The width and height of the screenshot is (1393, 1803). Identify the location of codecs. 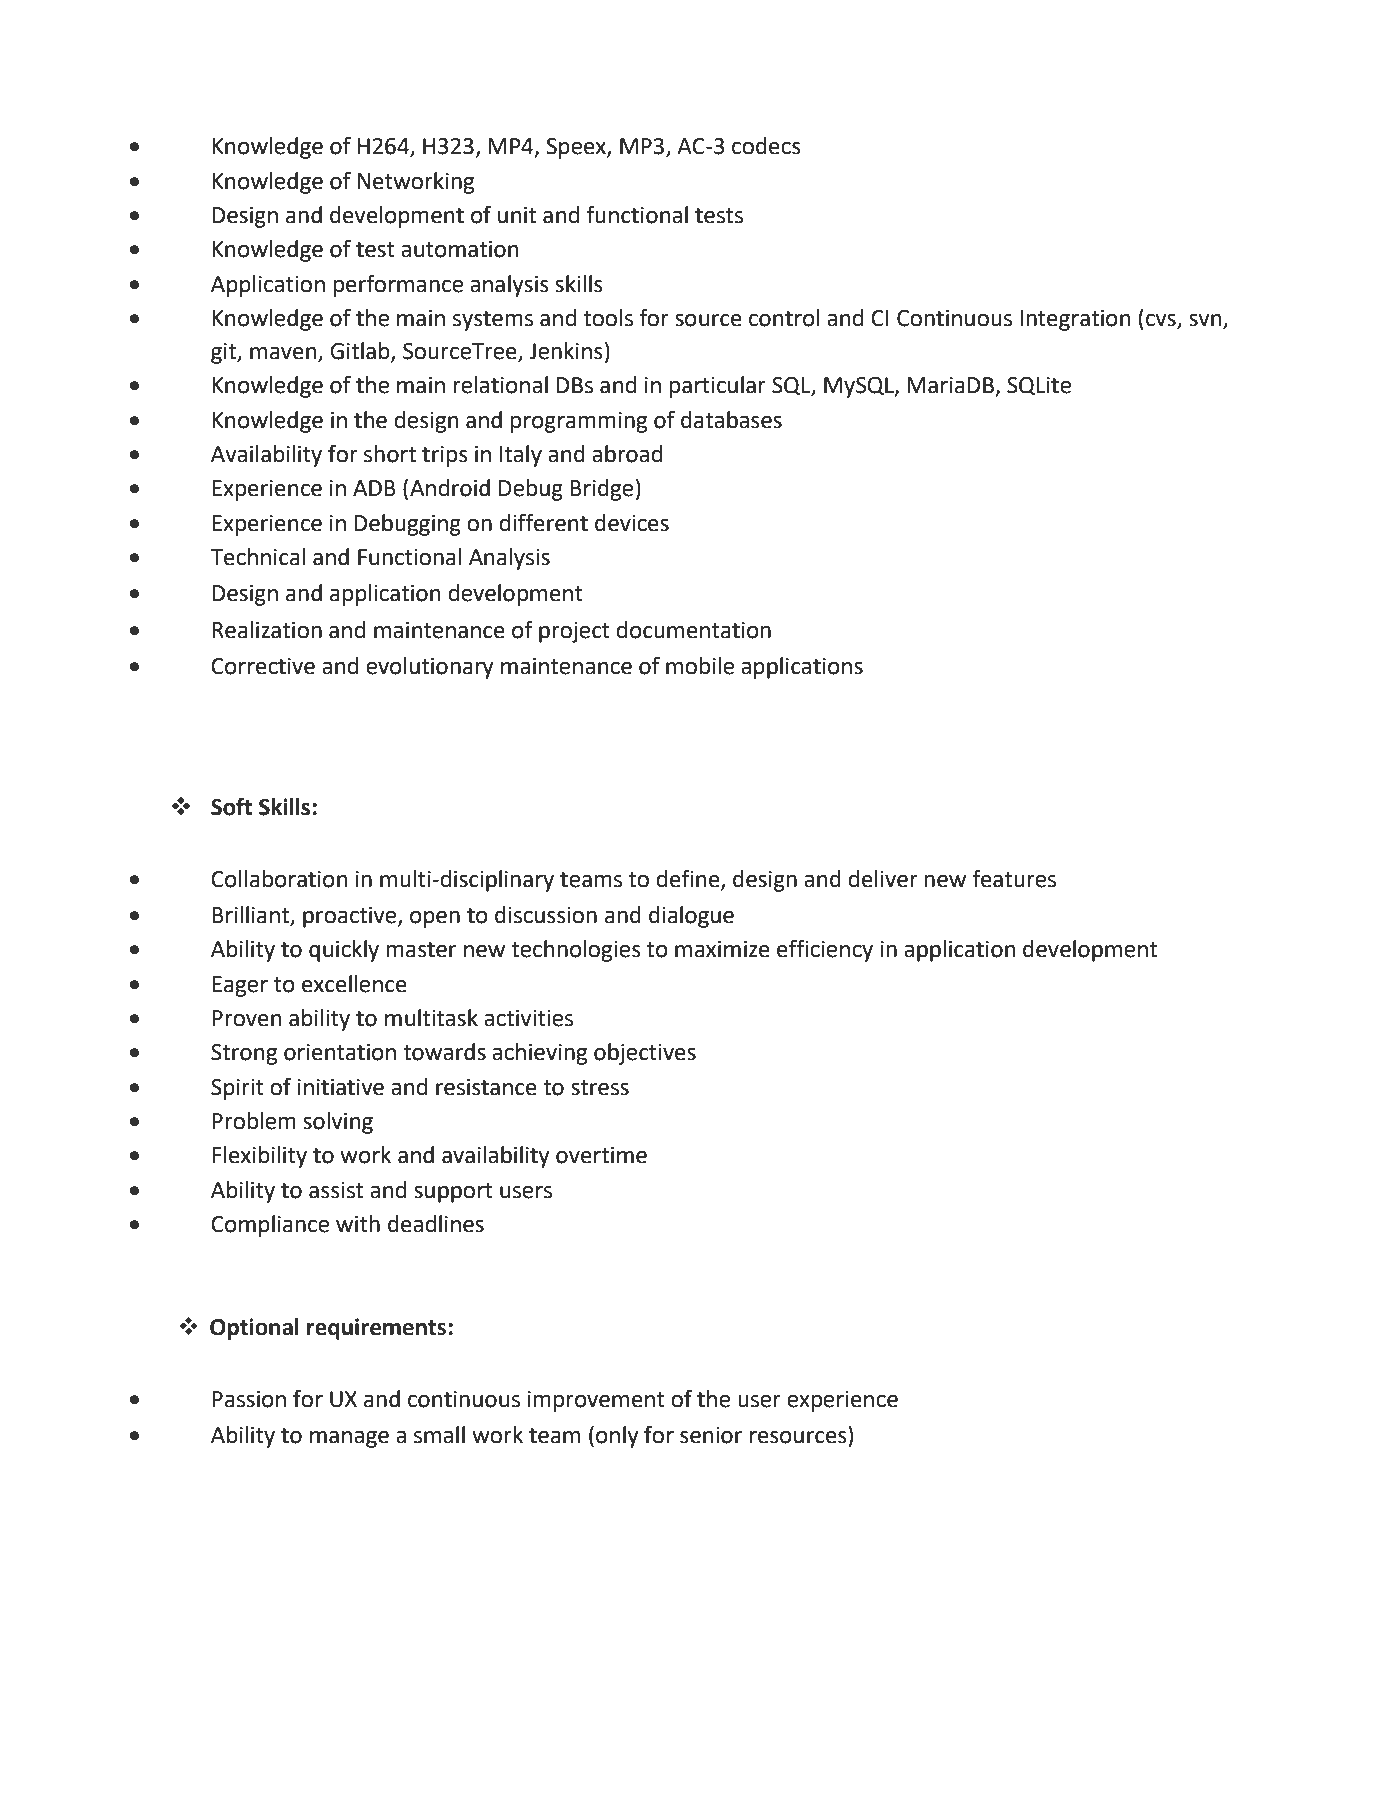
(766, 146).
